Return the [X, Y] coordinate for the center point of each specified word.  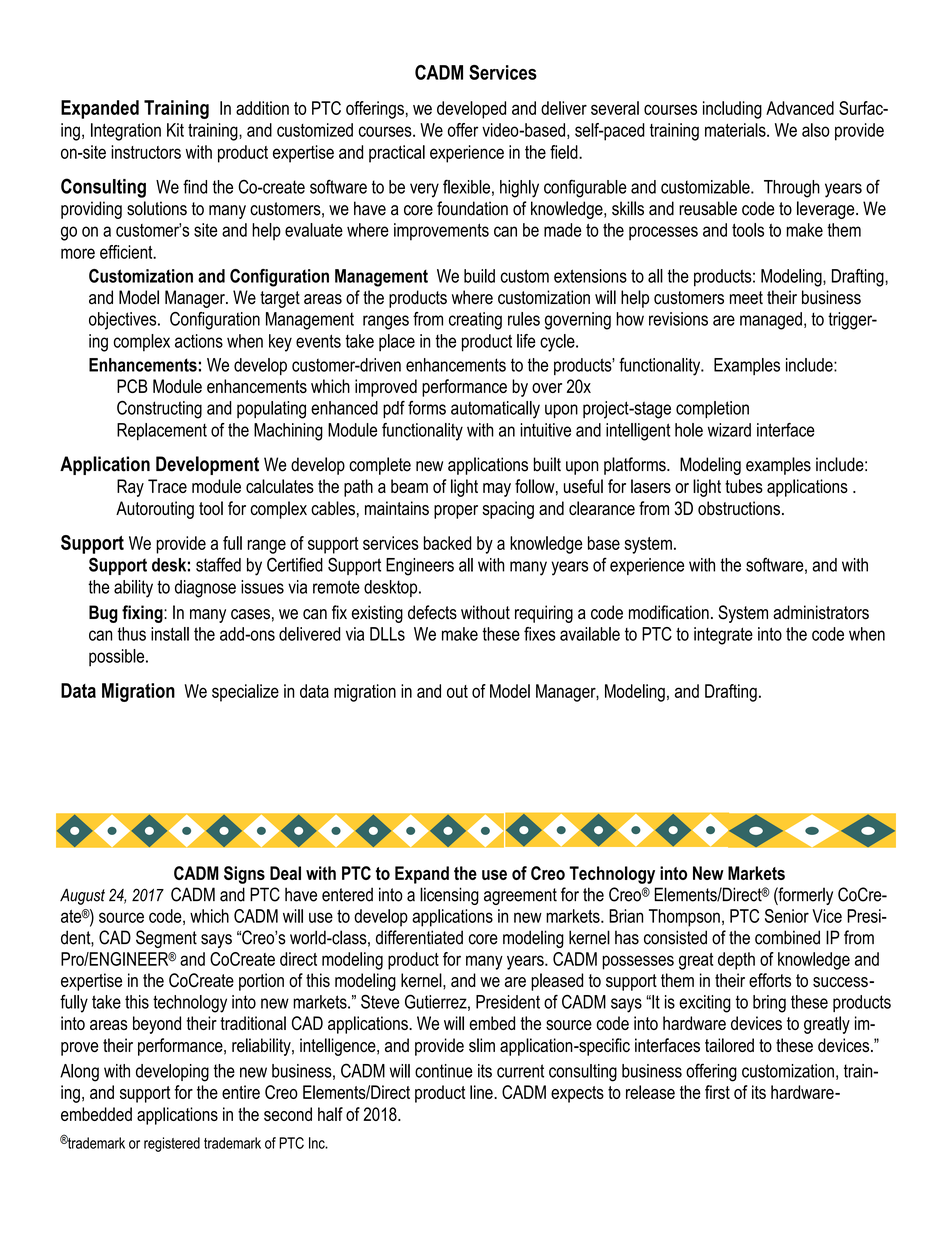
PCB [132, 386]
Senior [787, 916]
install [170, 634]
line [482, 1092]
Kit [175, 130]
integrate [723, 636]
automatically [495, 410]
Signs [244, 875]
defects [432, 612]
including [732, 110]
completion [712, 409]
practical [397, 154]
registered [172, 1144]
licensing [449, 896]
